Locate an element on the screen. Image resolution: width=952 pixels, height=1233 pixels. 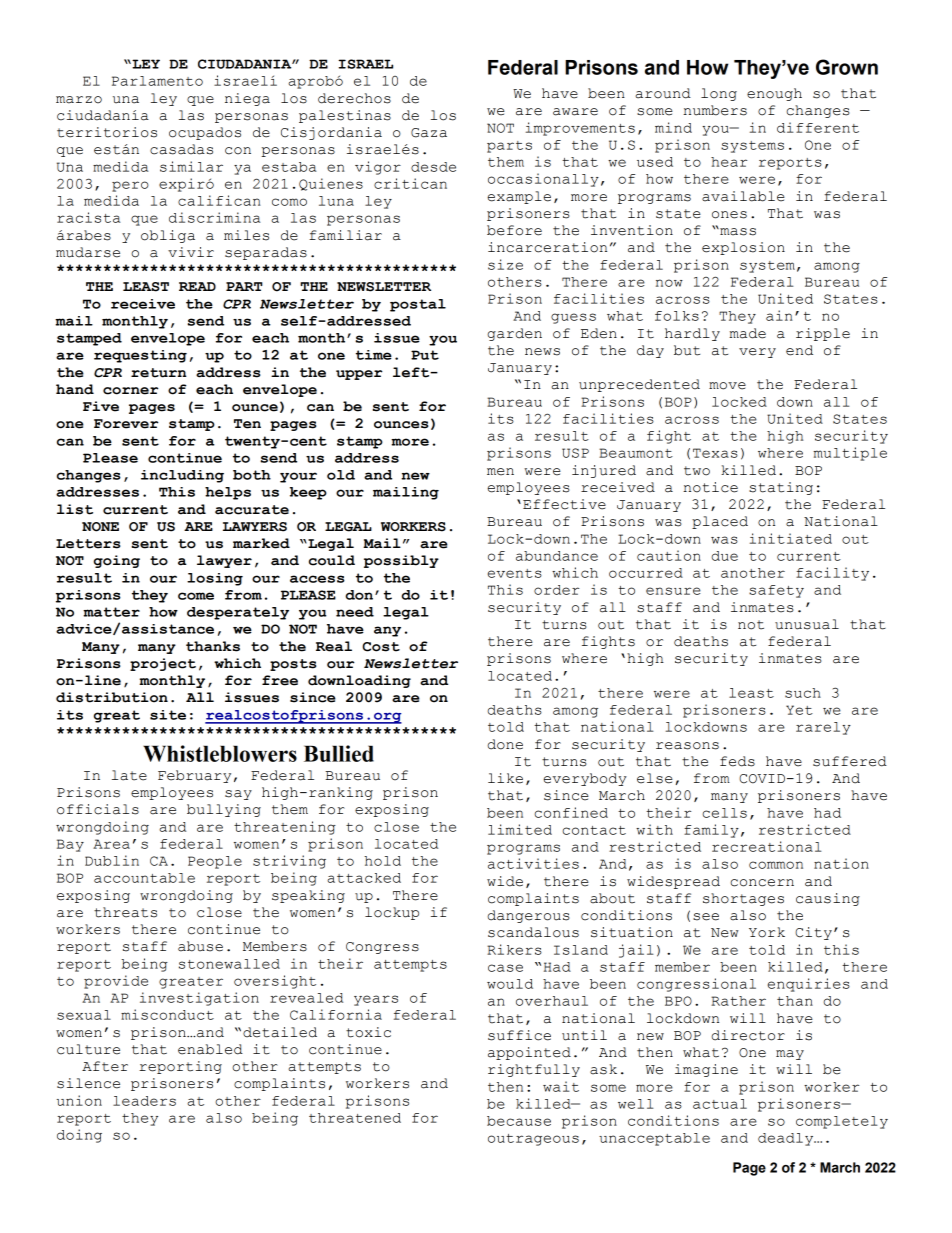
leaders is located at coordinates (144, 1101).
